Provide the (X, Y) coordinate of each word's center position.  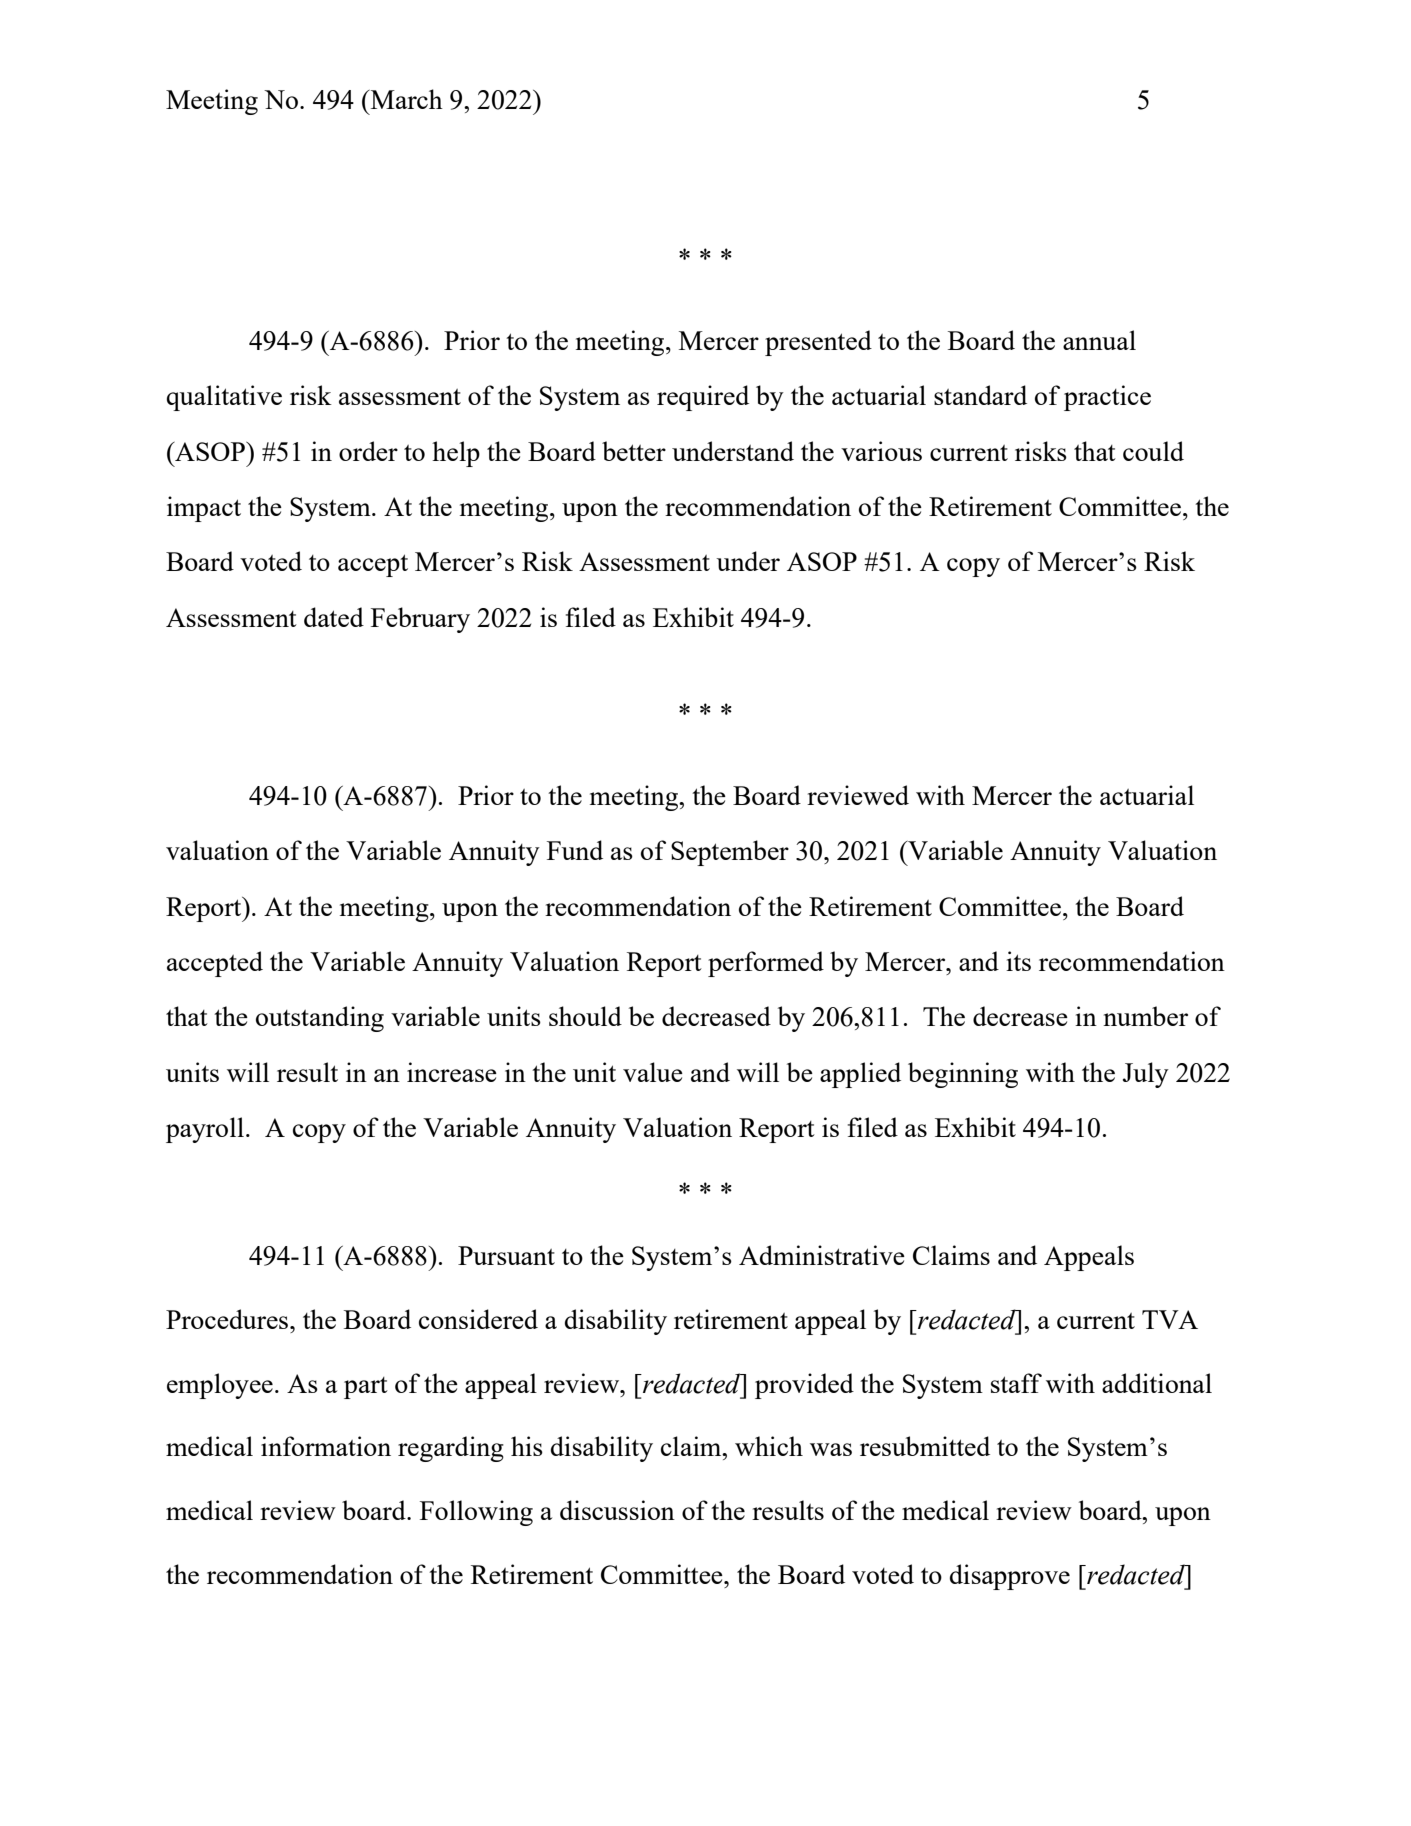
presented (818, 343)
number (1145, 1016)
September (730, 853)
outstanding (320, 1019)
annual (1099, 340)
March (405, 99)
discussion (617, 1510)
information (326, 1446)
